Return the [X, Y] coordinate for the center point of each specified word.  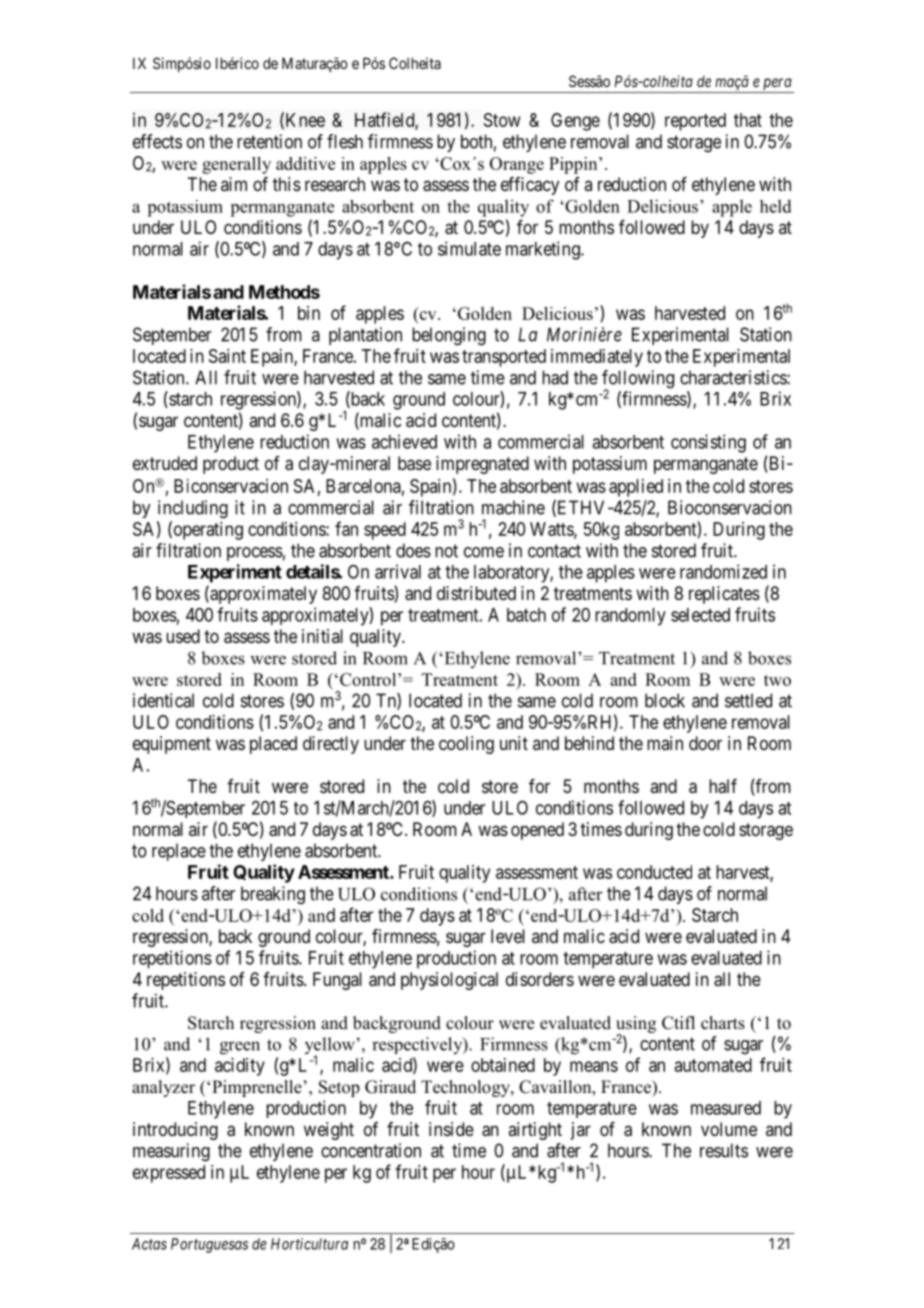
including [193, 509]
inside [451, 1129]
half [723, 786]
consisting [708, 443]
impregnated [482, 465]
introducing [175, 1131]
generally [236, 165]
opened [537, 831]
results [724, 1150]
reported [695, 122]
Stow [502, 120]
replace [179, 852]
